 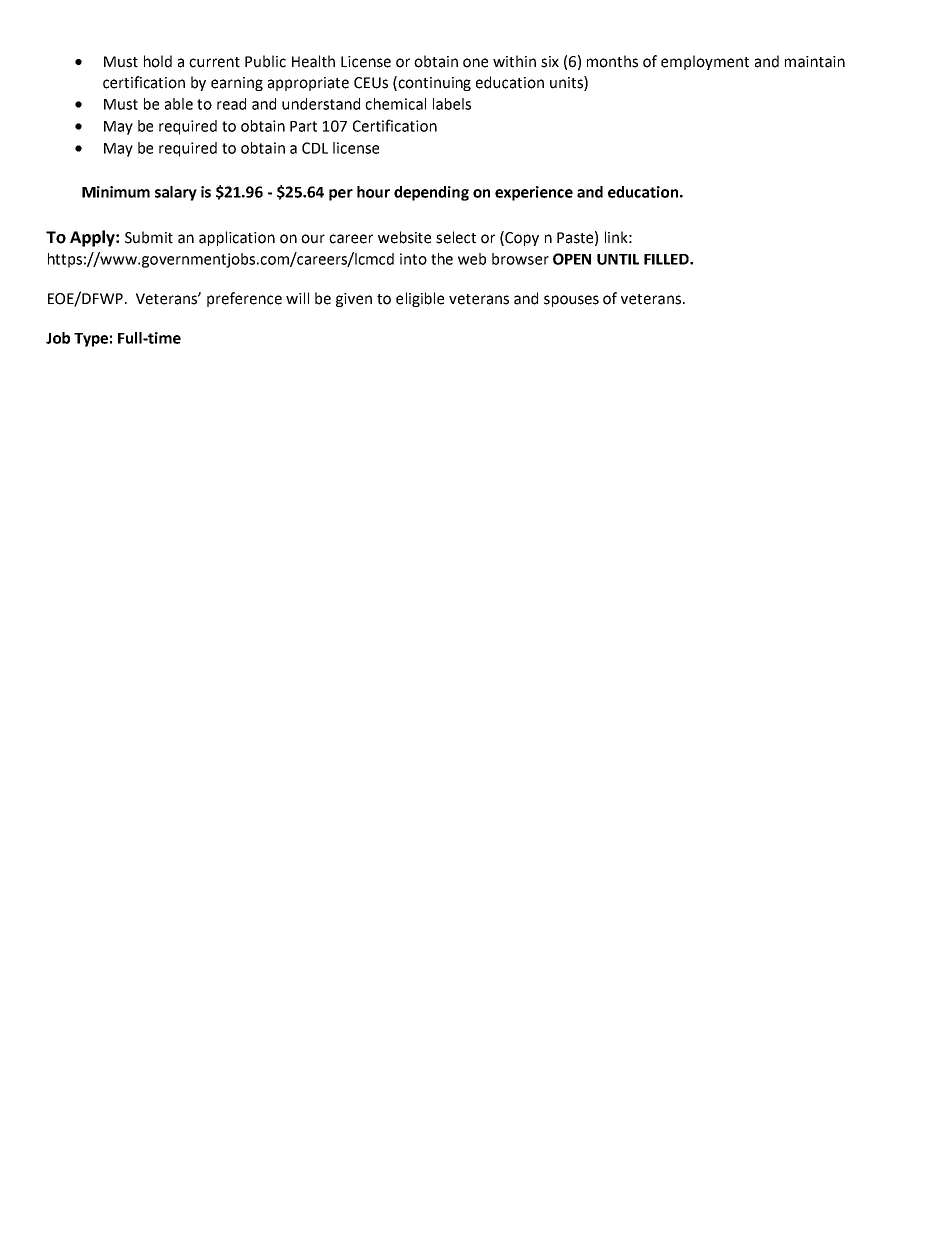 I want to click on experience, so click(x=534, y=193).
